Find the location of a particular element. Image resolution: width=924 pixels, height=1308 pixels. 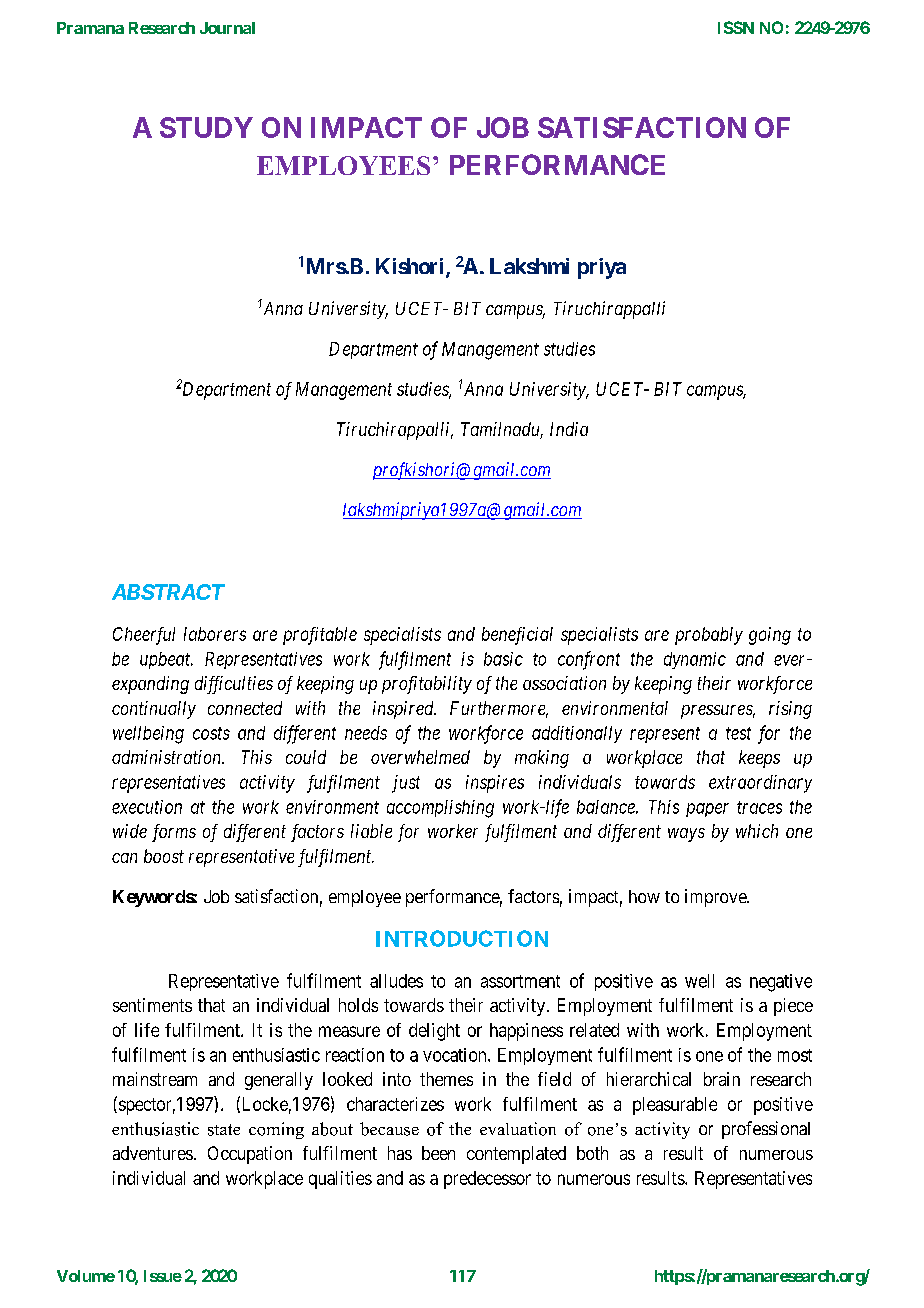

predecessor is located at coordinates (487, 1180).
